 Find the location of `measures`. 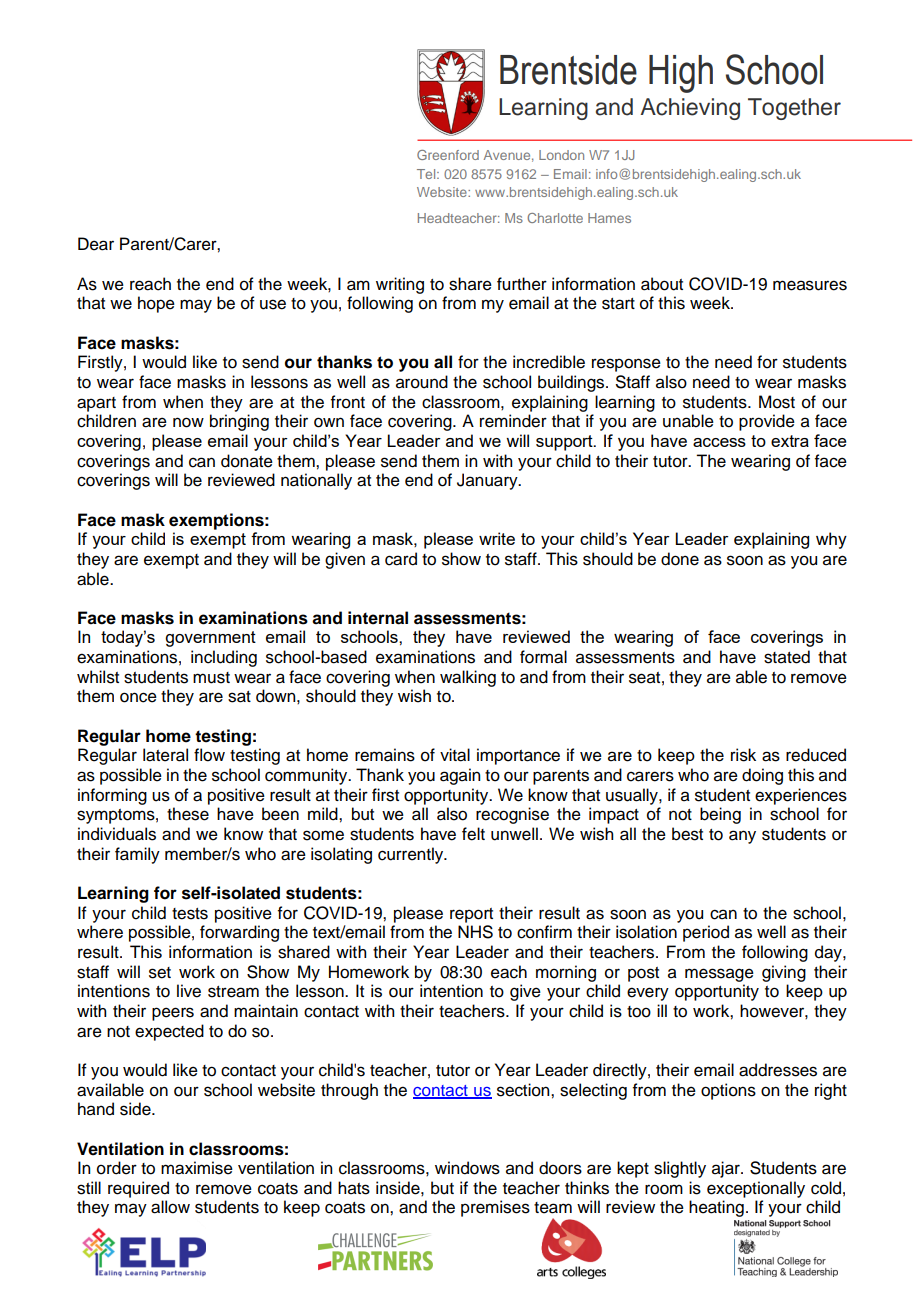

measures is located at coordinates (810, 285).
